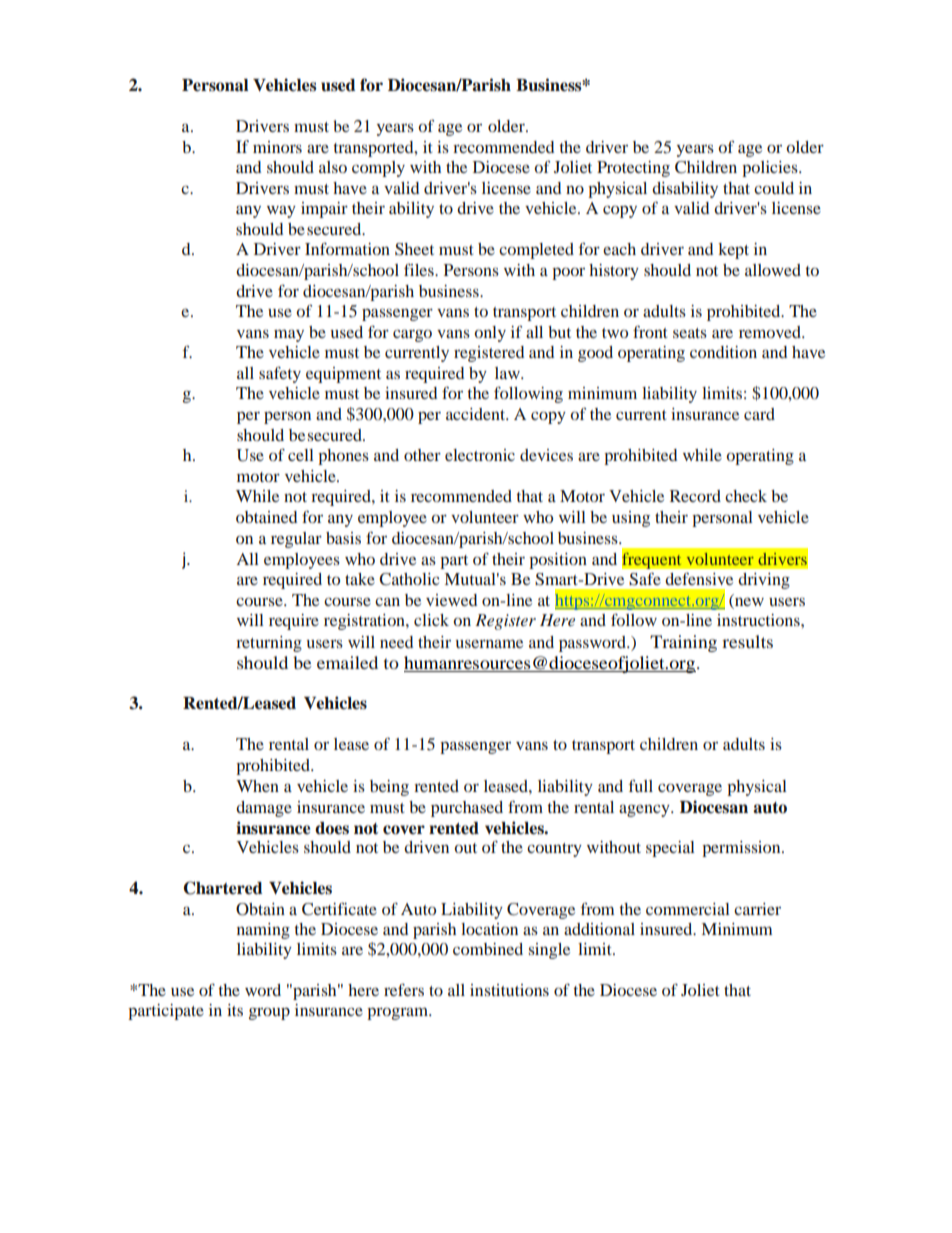 This screenshot has height=1233, width=952. What do you see at coordinates (641, 785) in the screenshot?
I see `full` at bounding box center [641, 785].
